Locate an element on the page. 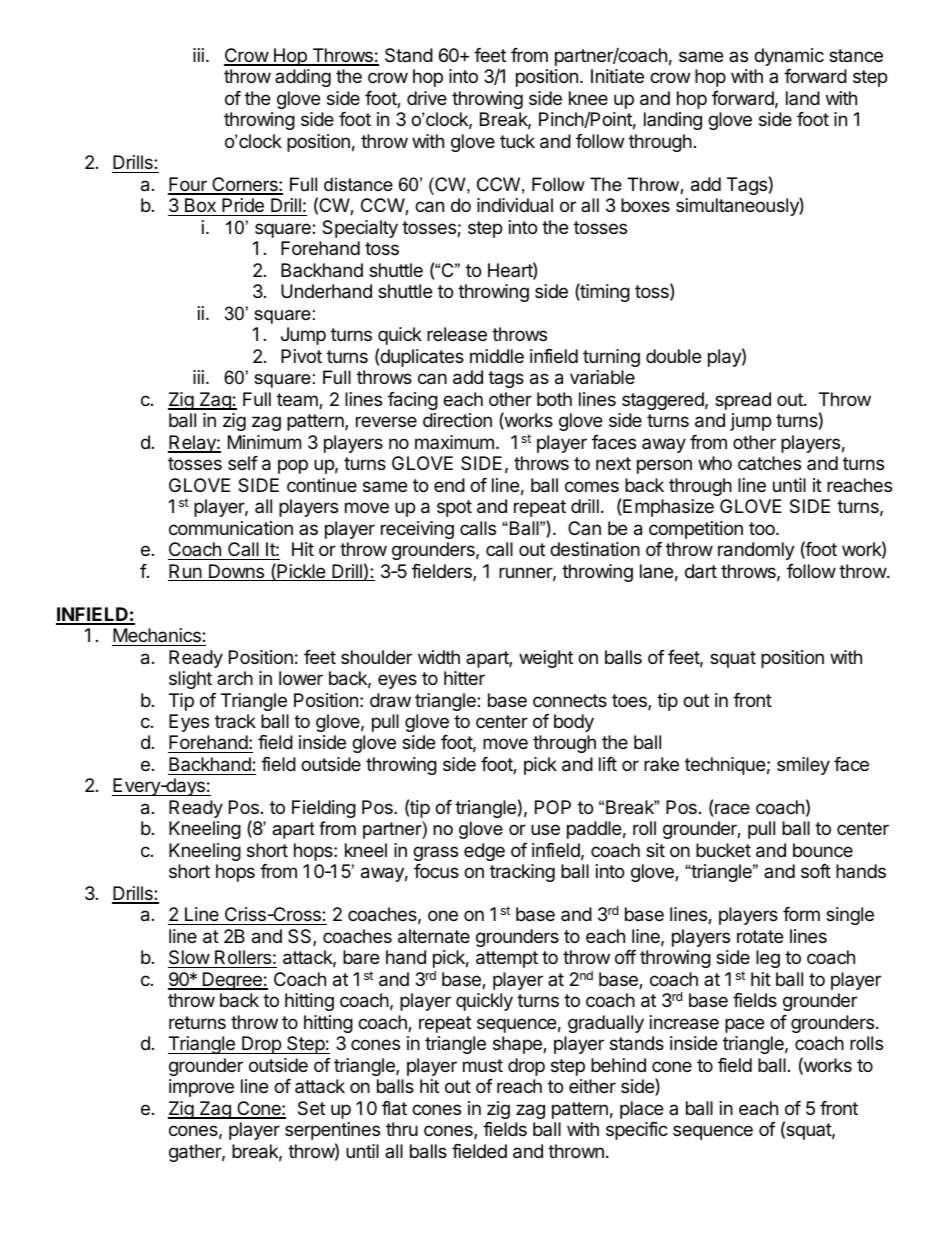  adding is located at coordinates (303, 78).
